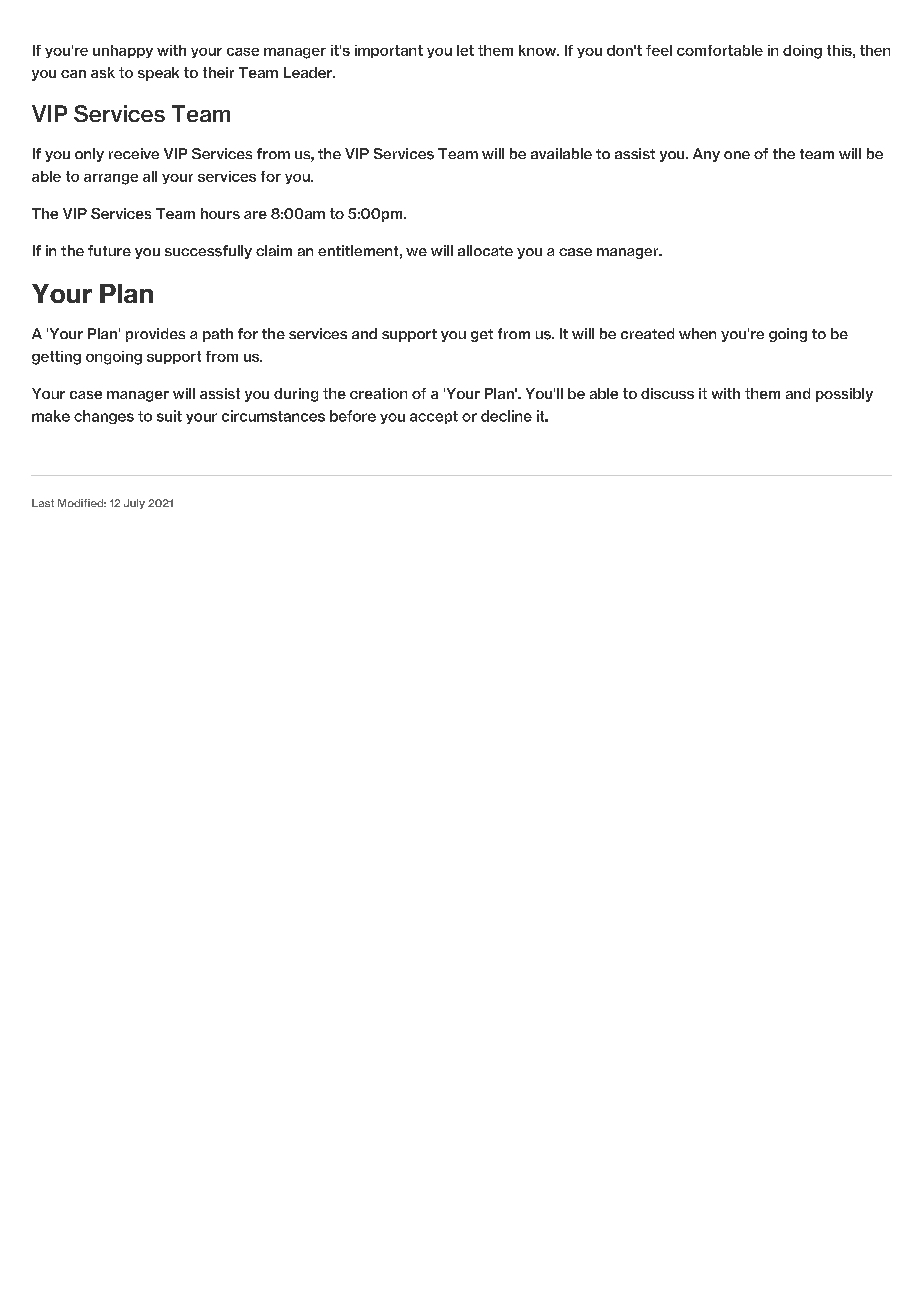 The image size is (924, 1308). Describe the element at coordinates (465, 50) in the image. I see `let` at that location.
